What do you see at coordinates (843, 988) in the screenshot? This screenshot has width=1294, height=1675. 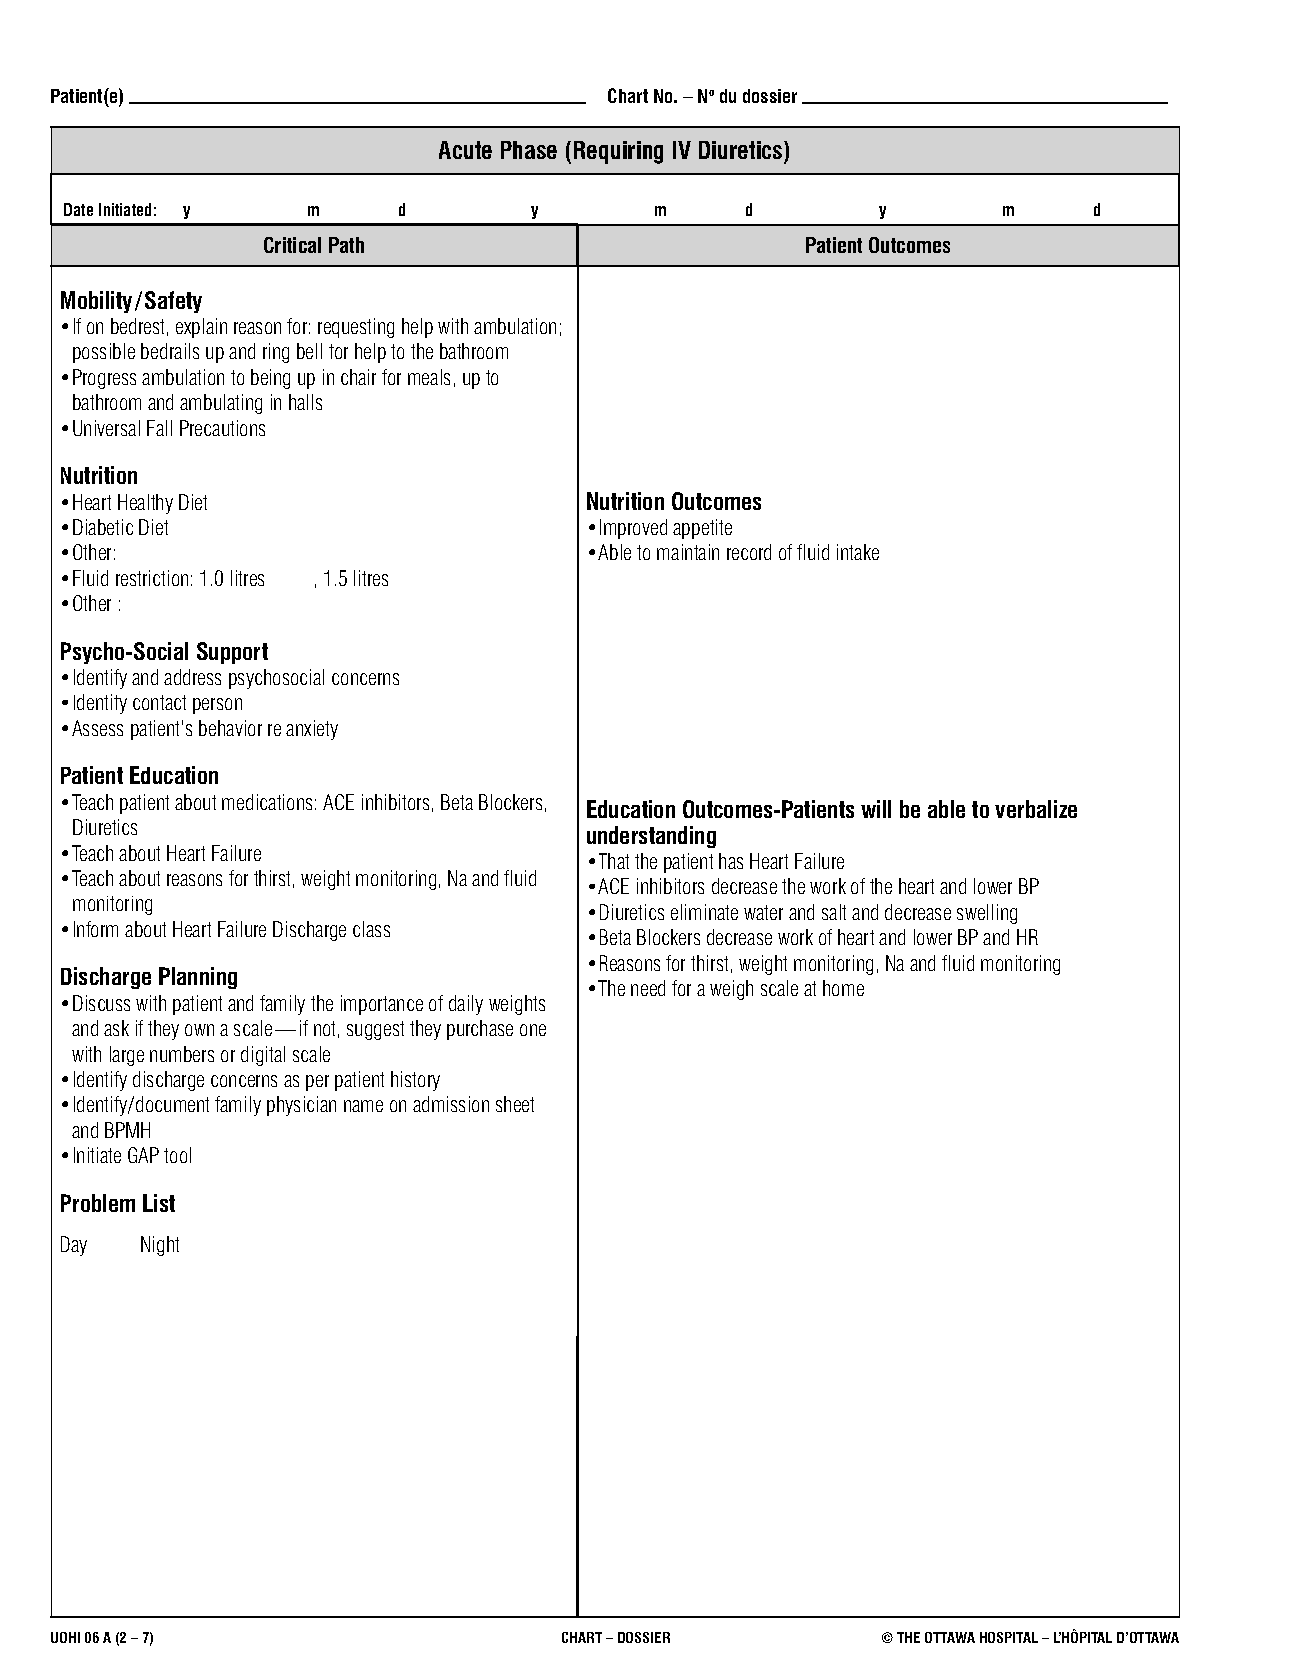 I see `home` at bounding box center [843, 988].
